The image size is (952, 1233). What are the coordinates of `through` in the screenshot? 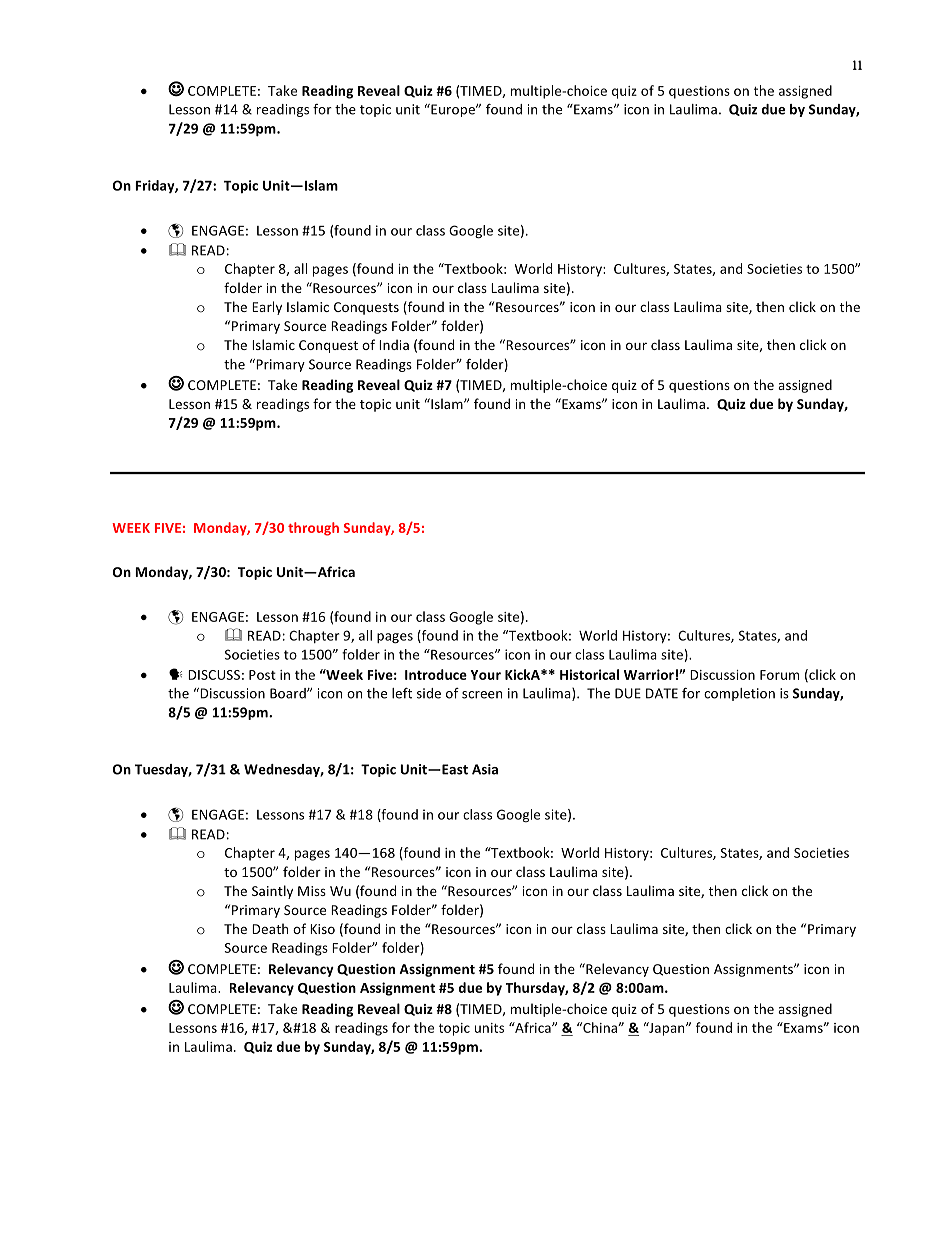 It's located at (313, 529).
